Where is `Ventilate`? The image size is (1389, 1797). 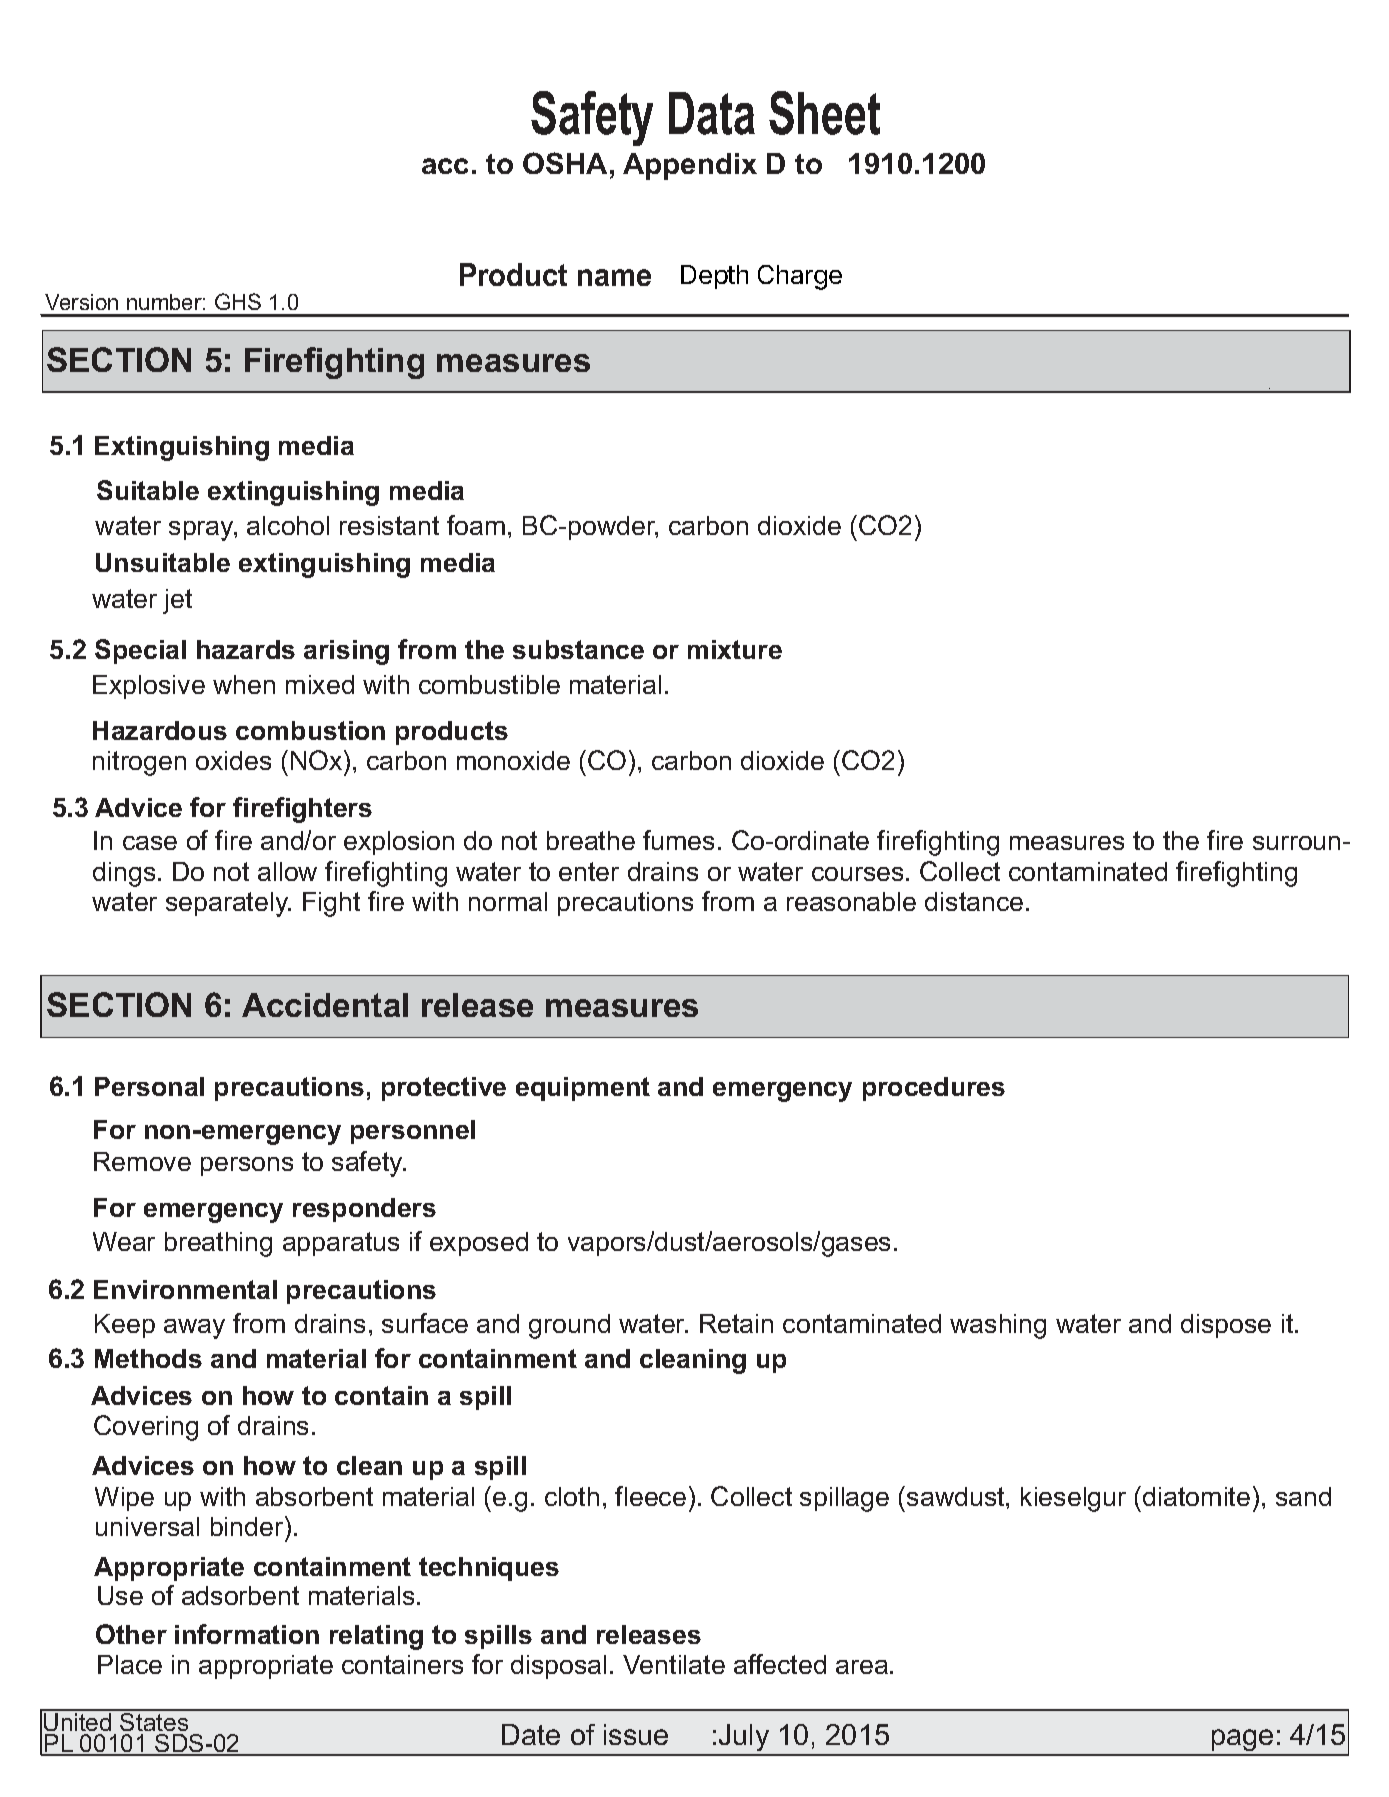 Ventilate is located at coordinates (674, 1664).
